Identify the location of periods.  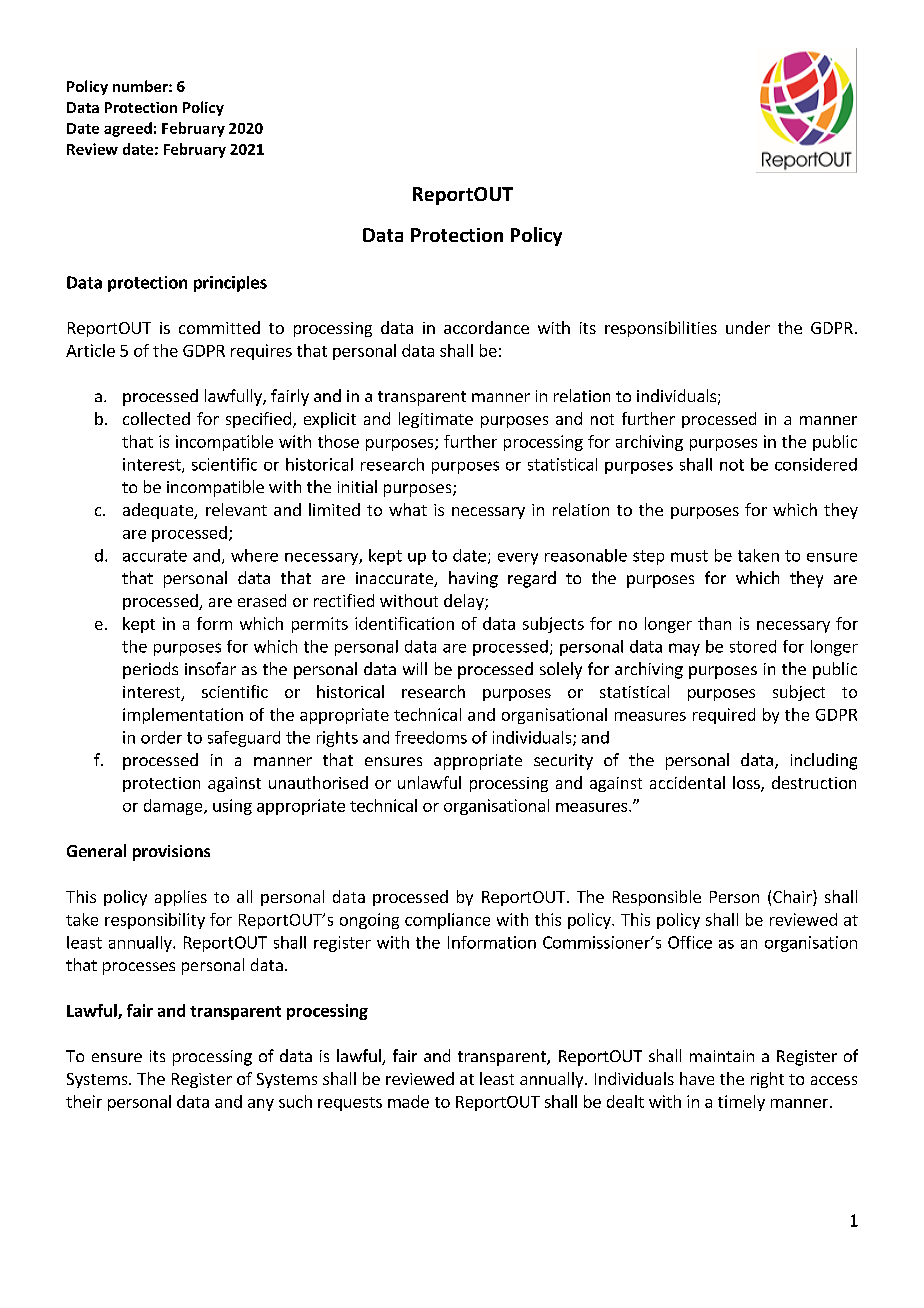
(150, 670).
